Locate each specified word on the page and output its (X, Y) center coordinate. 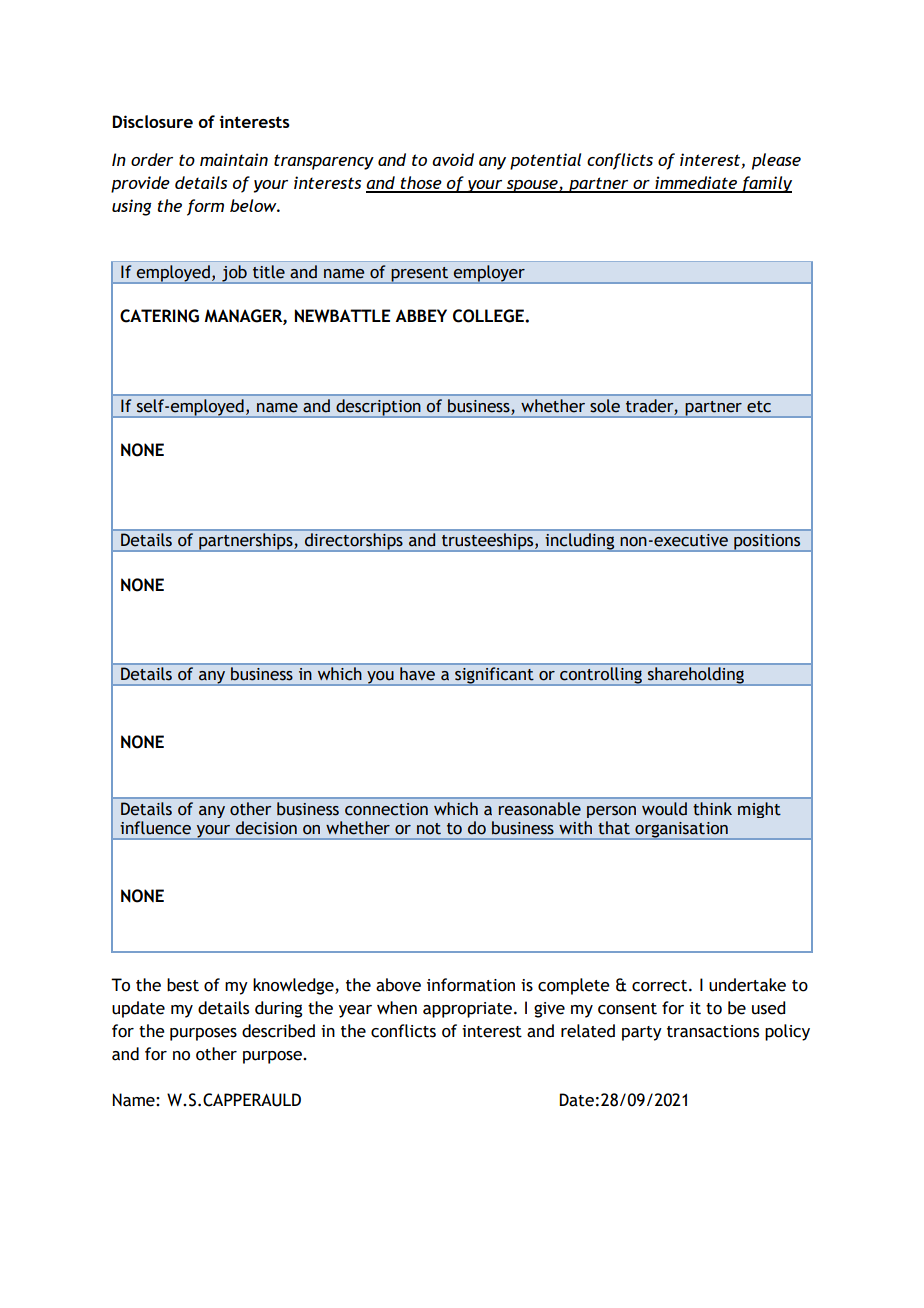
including (579, 541)
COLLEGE (489, 316)
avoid (453, 159)
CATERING (159, 316)
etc (759, 407)
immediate (696, 184)
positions (767, 542)
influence (155, 828)
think (712, 809)
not (429, 829)
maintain (234, 159)
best (183, 985)
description (378, 408)
